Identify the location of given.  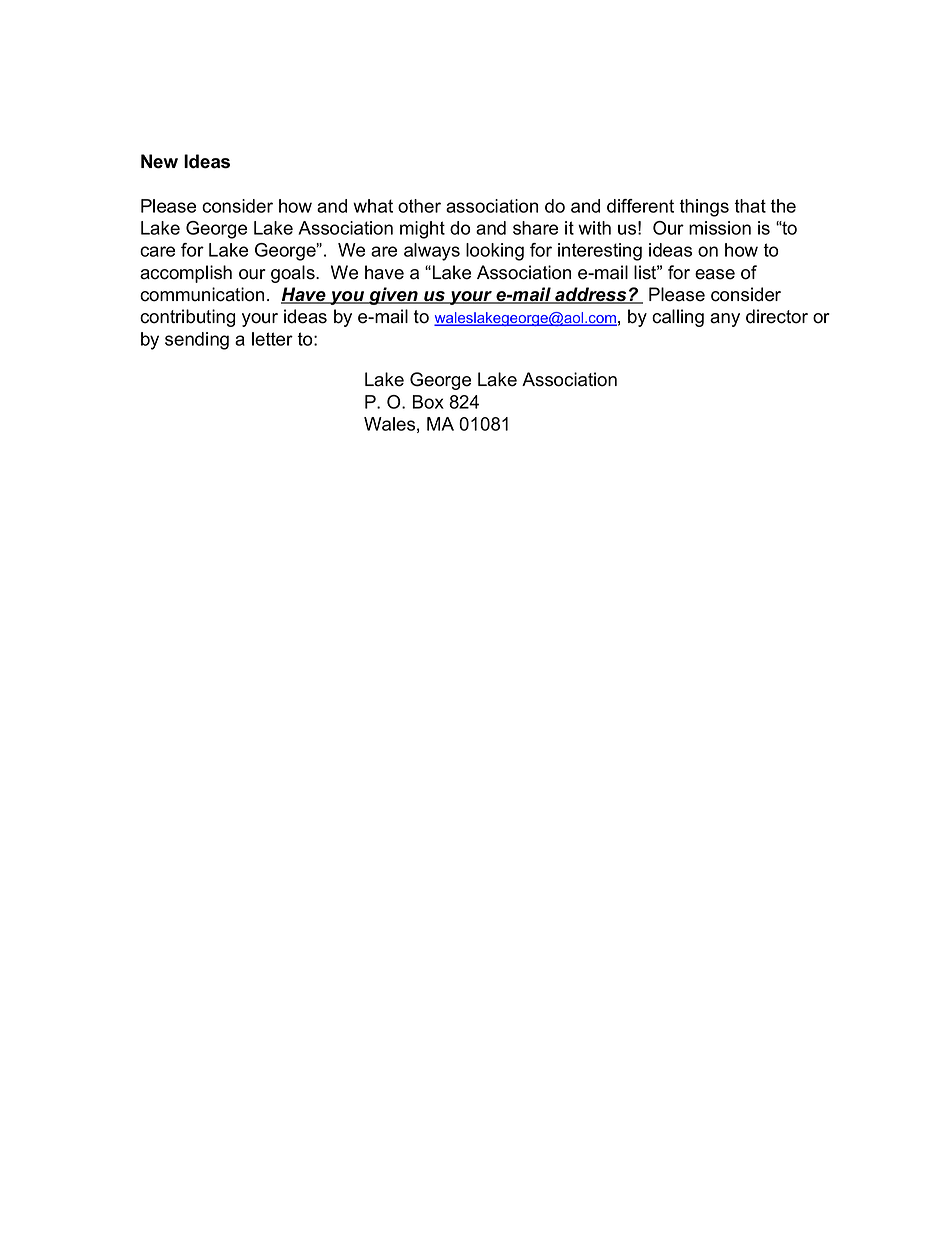
(393, 296).
